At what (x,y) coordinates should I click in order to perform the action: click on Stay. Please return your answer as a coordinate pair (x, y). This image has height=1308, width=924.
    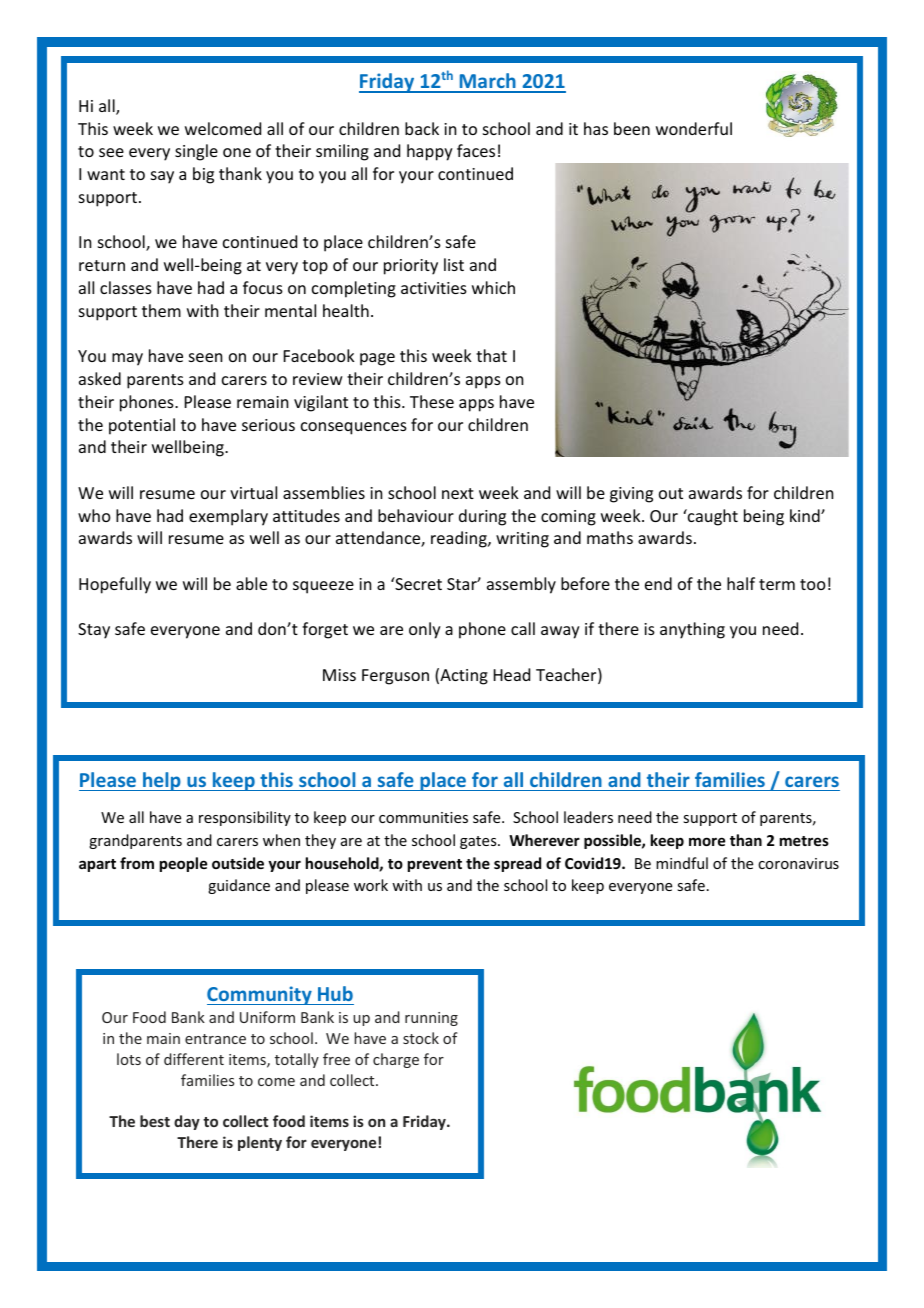
    Looking at the image, I should click on (94, 631).
